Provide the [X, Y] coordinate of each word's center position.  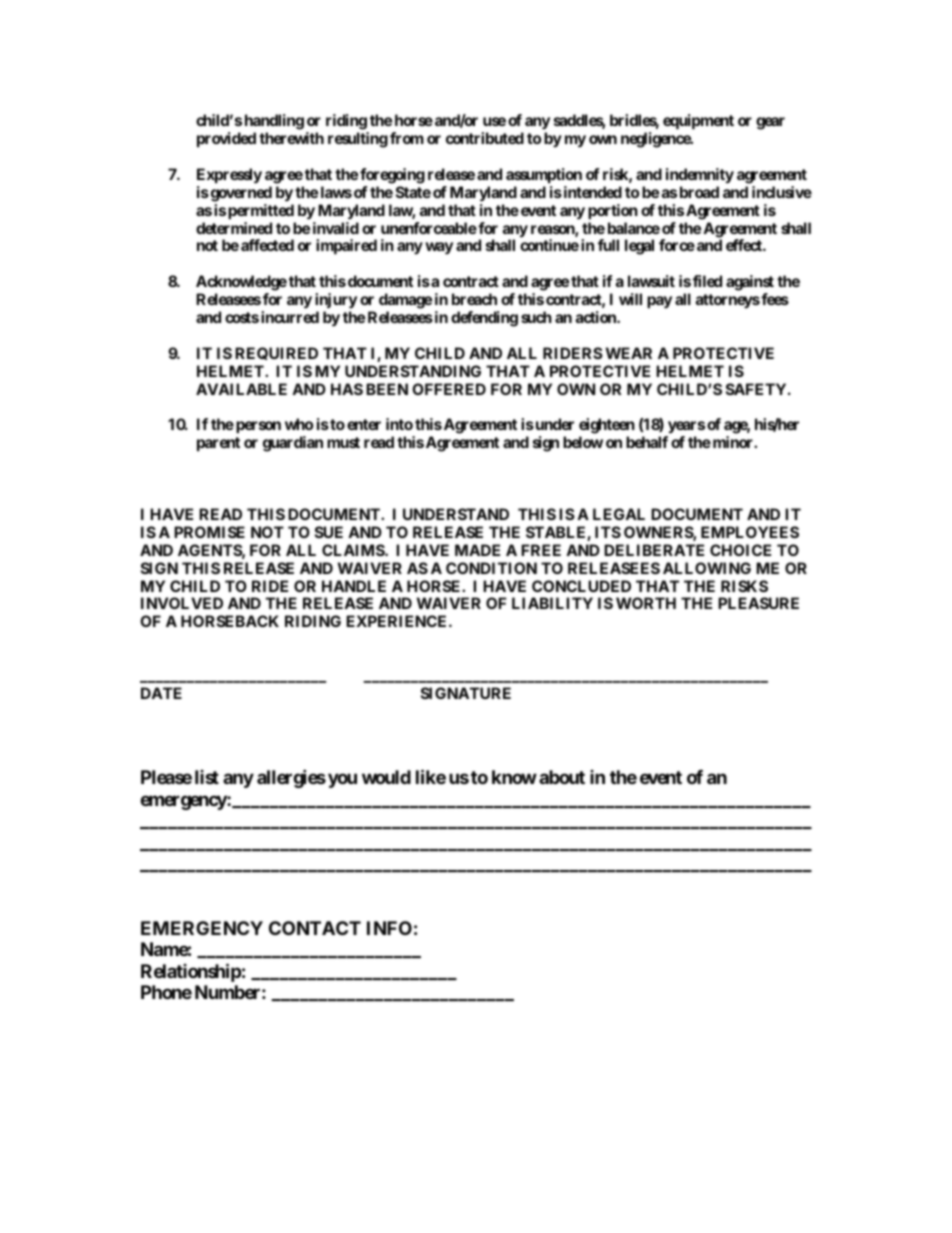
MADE [477, 550]
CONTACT [315, 928]
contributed [485, 138]
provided [226, 139]
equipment [698, 121]
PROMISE [209, 532]
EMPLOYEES [750, 532]
